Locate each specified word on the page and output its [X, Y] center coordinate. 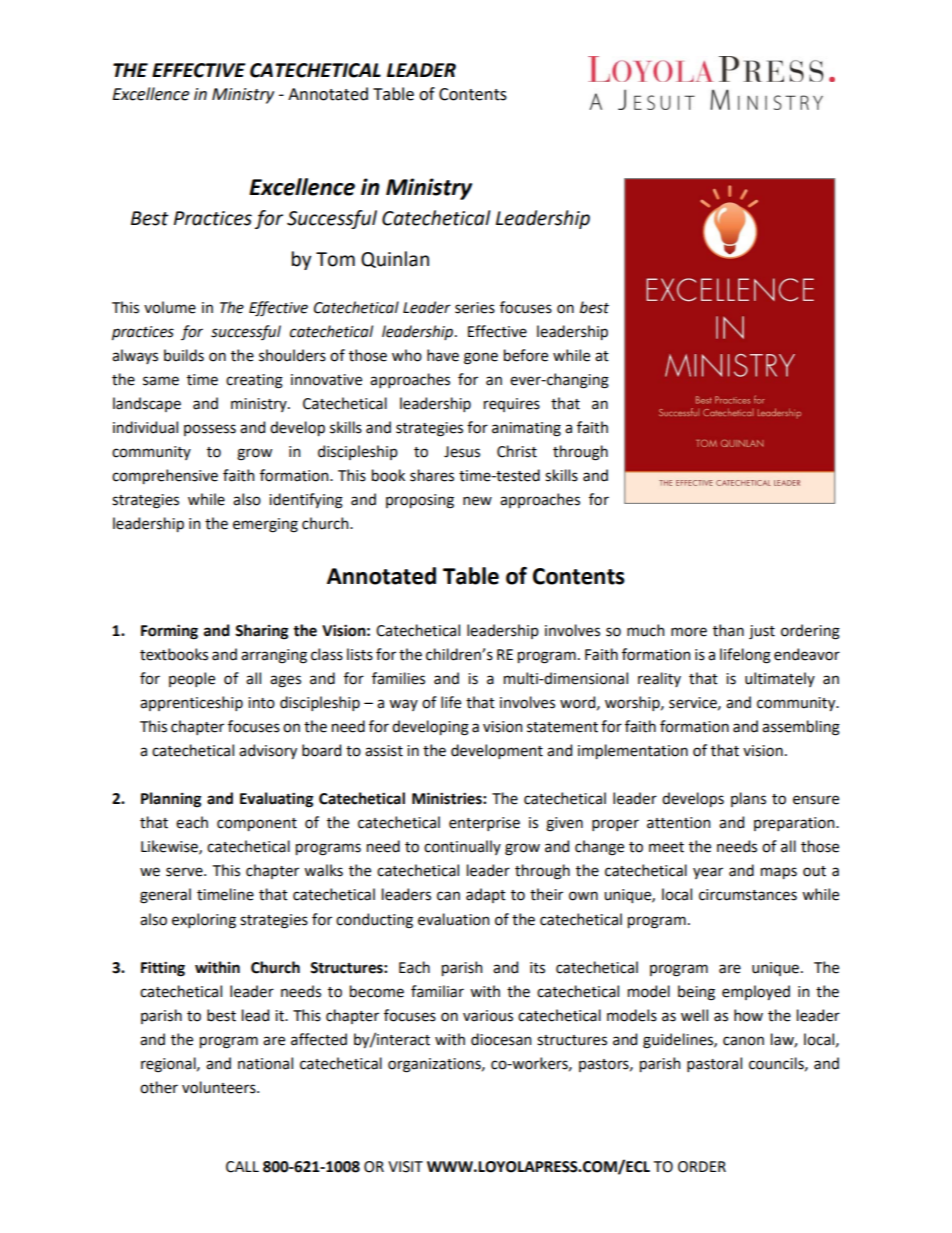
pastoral [714, 1064]
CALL [242, 1167]
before [526, 355]
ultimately [780, 679]
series [475, 308]
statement [562, 727]
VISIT [405, 1167]
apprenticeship [191, 703]
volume [170, 307]
